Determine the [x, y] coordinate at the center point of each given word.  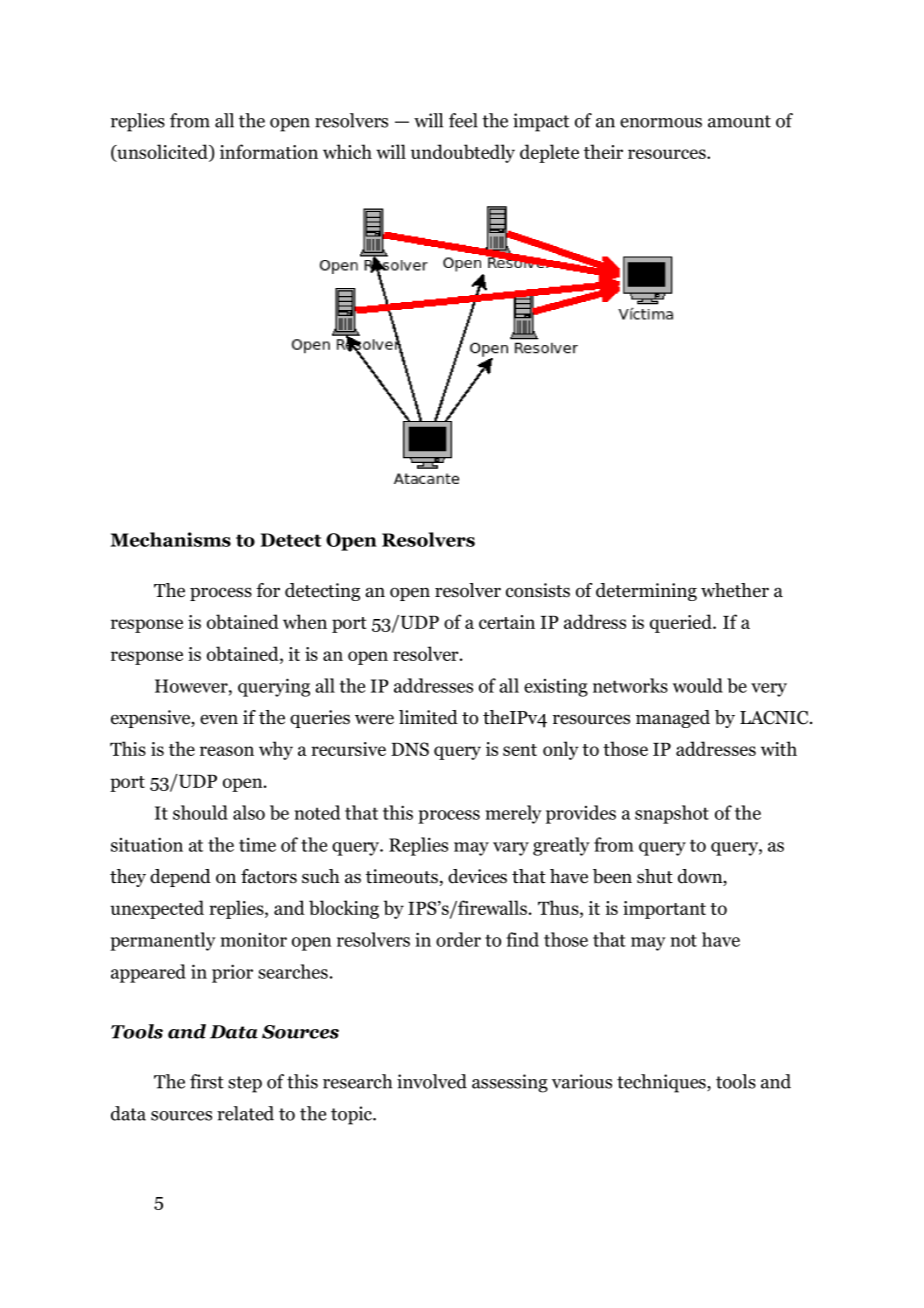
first [207, 1081]
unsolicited [162, 153]
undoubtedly [463, 153]
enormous [661, 123]
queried [682, 623]
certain [507, 622]
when [305, 621]
